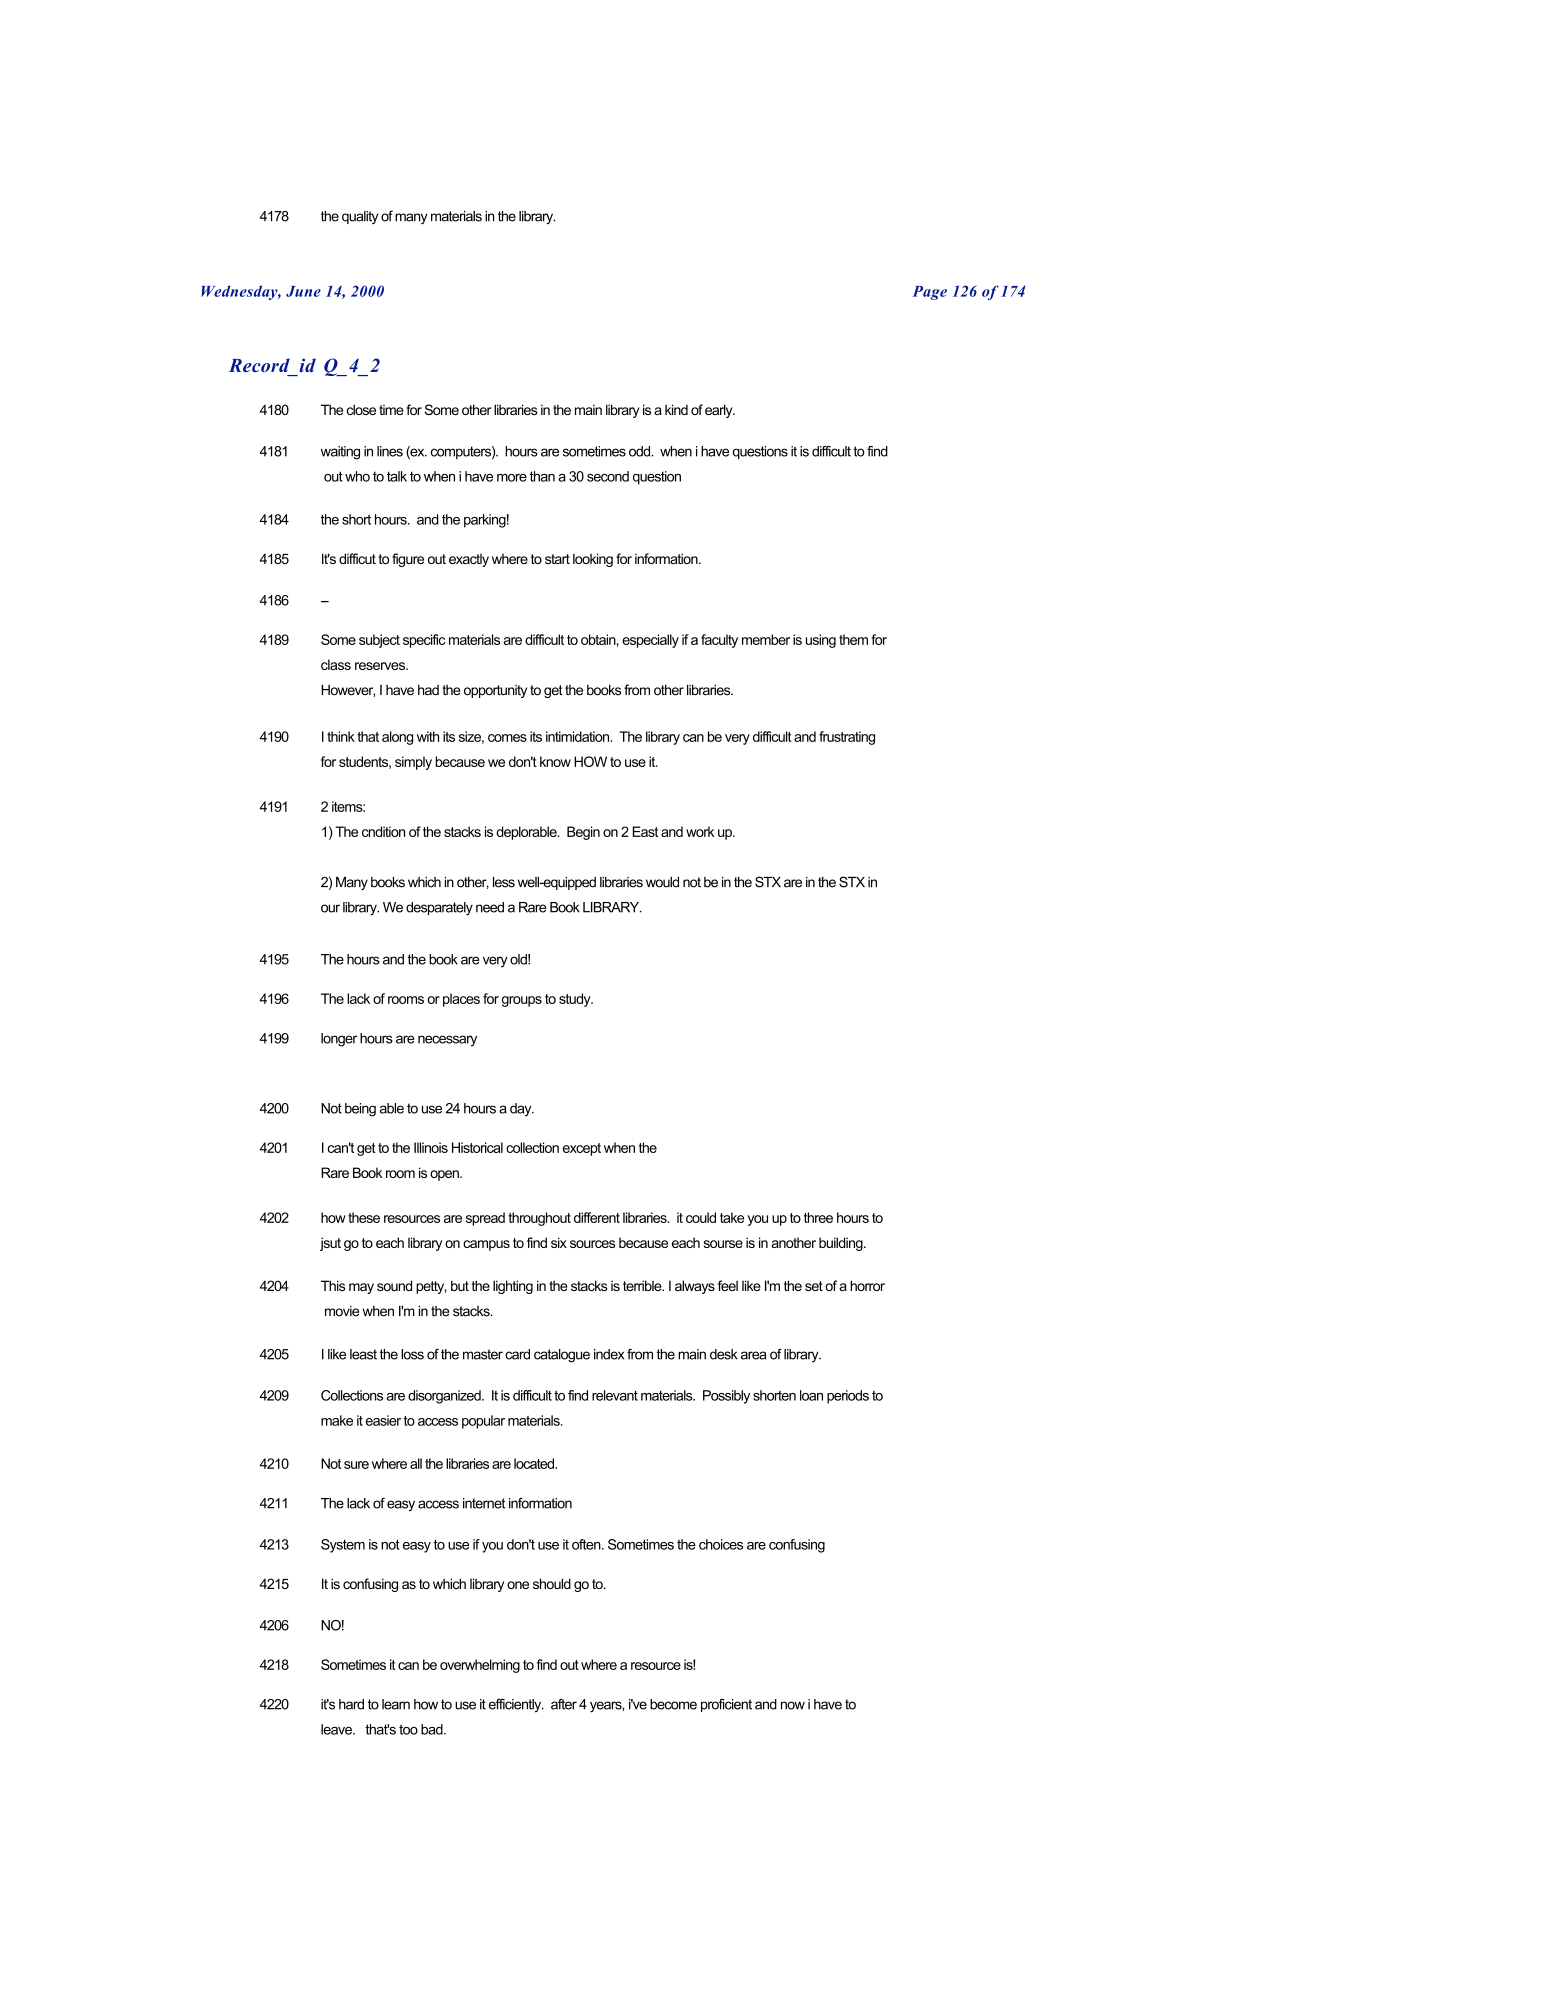 Image resolution: width=1551 pixels, height=2008 pixels. I want to click on work, so click(700, 831).
